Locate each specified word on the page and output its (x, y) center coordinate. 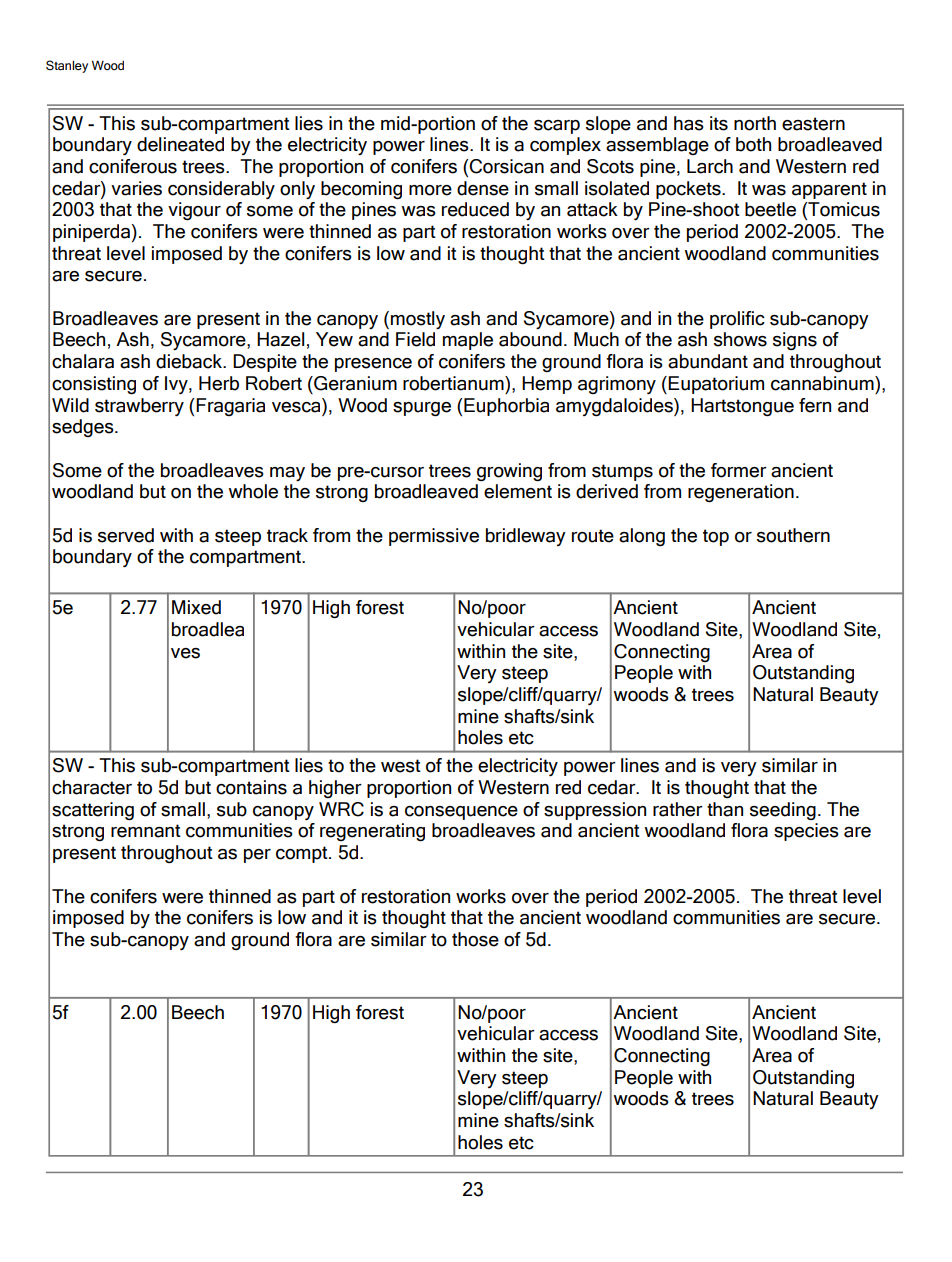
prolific (737, 320)
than (725, 809)
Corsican (506, 166)
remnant (146, 831)
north (755, 123)
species (806, 832)
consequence (461, 813)
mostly (418, 320)
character (92, 787)
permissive (434, 537)
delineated (180, 144)
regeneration (741, 493)
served (126, 535)
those (475, 939)
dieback (190, 361)
